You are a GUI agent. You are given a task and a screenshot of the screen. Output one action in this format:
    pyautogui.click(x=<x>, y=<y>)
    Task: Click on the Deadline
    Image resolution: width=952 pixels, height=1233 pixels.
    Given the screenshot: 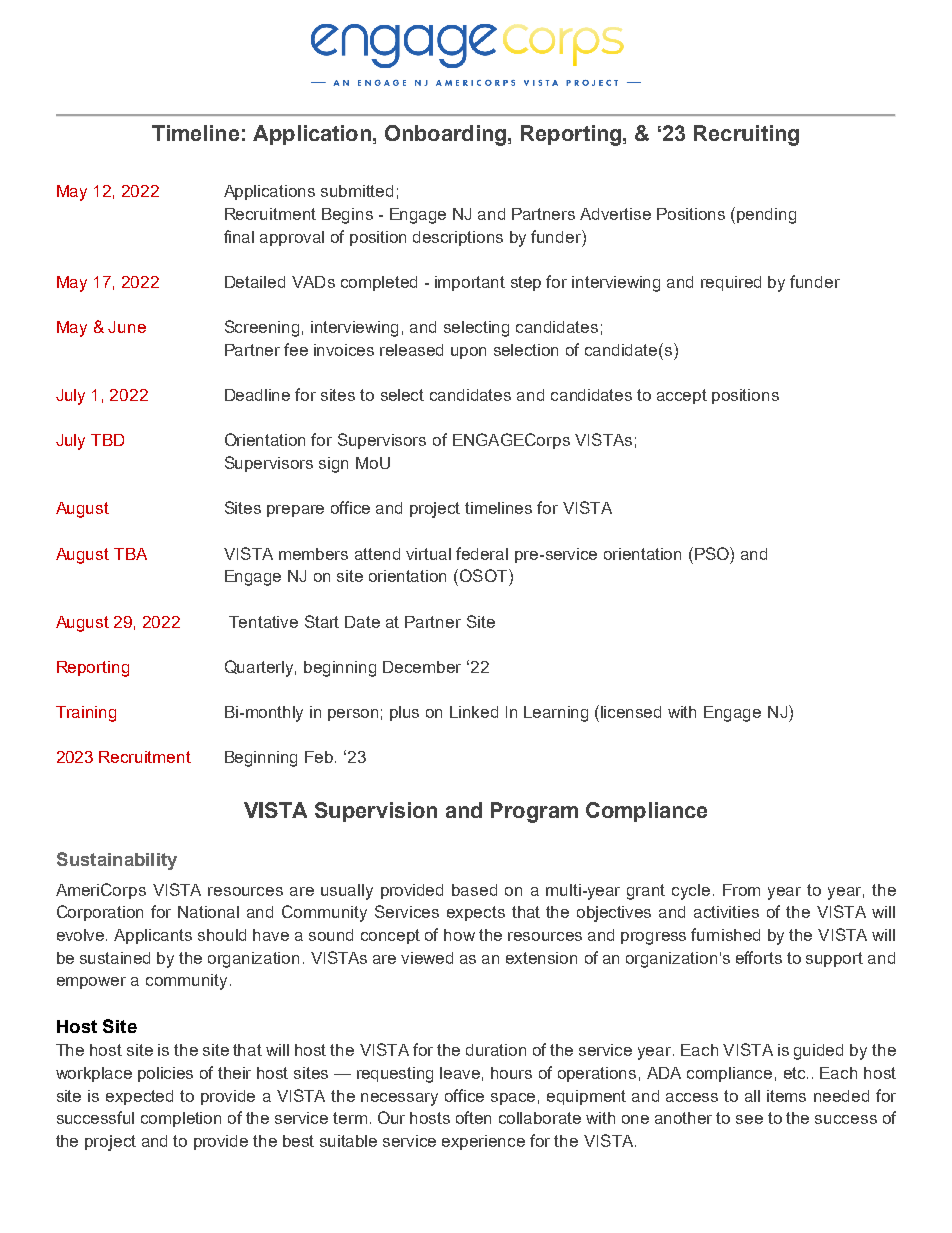 What is the action you would take?
    pyautogui.click(x=257, y=395)
